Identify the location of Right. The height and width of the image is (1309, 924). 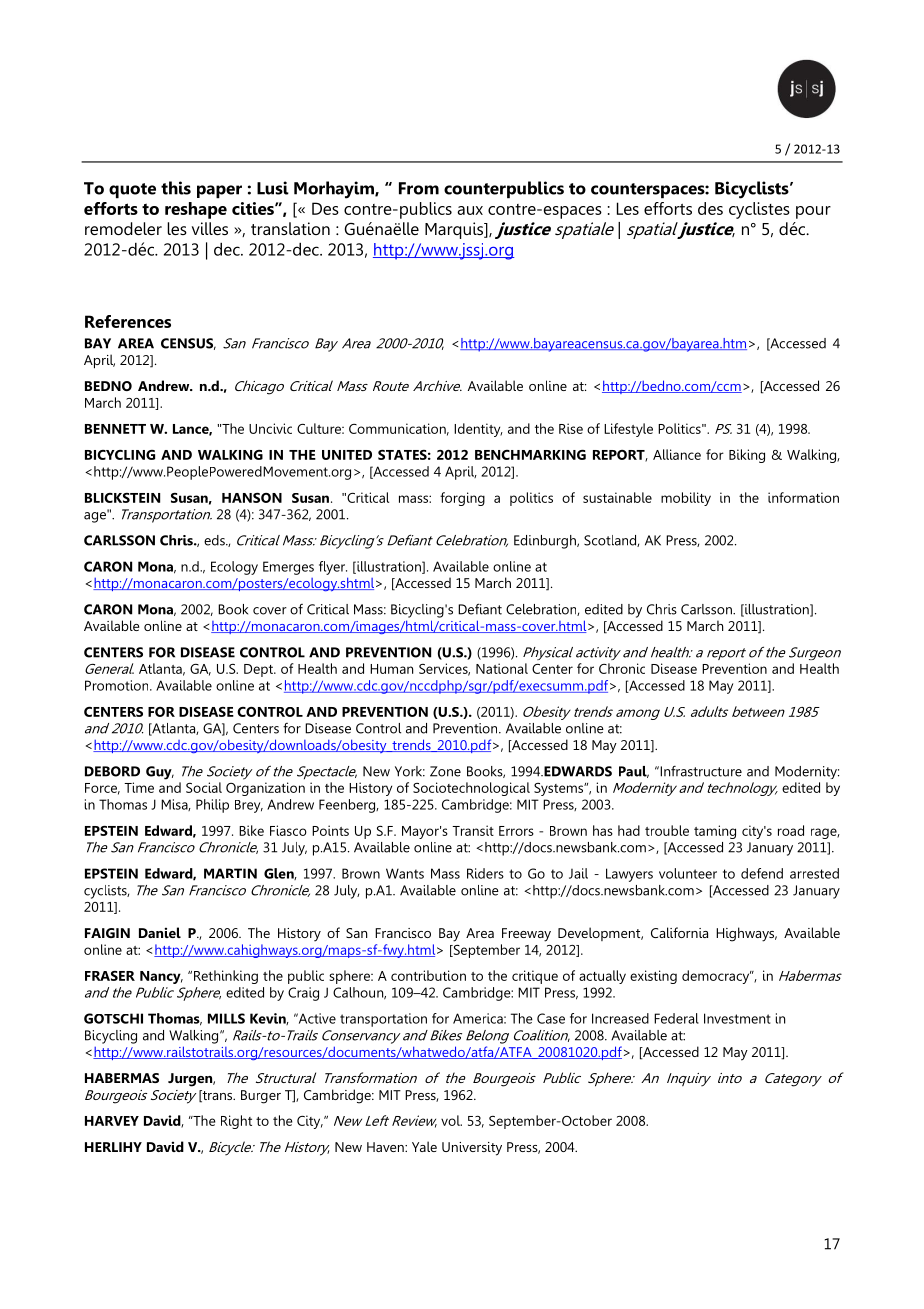
(236, 1122).
